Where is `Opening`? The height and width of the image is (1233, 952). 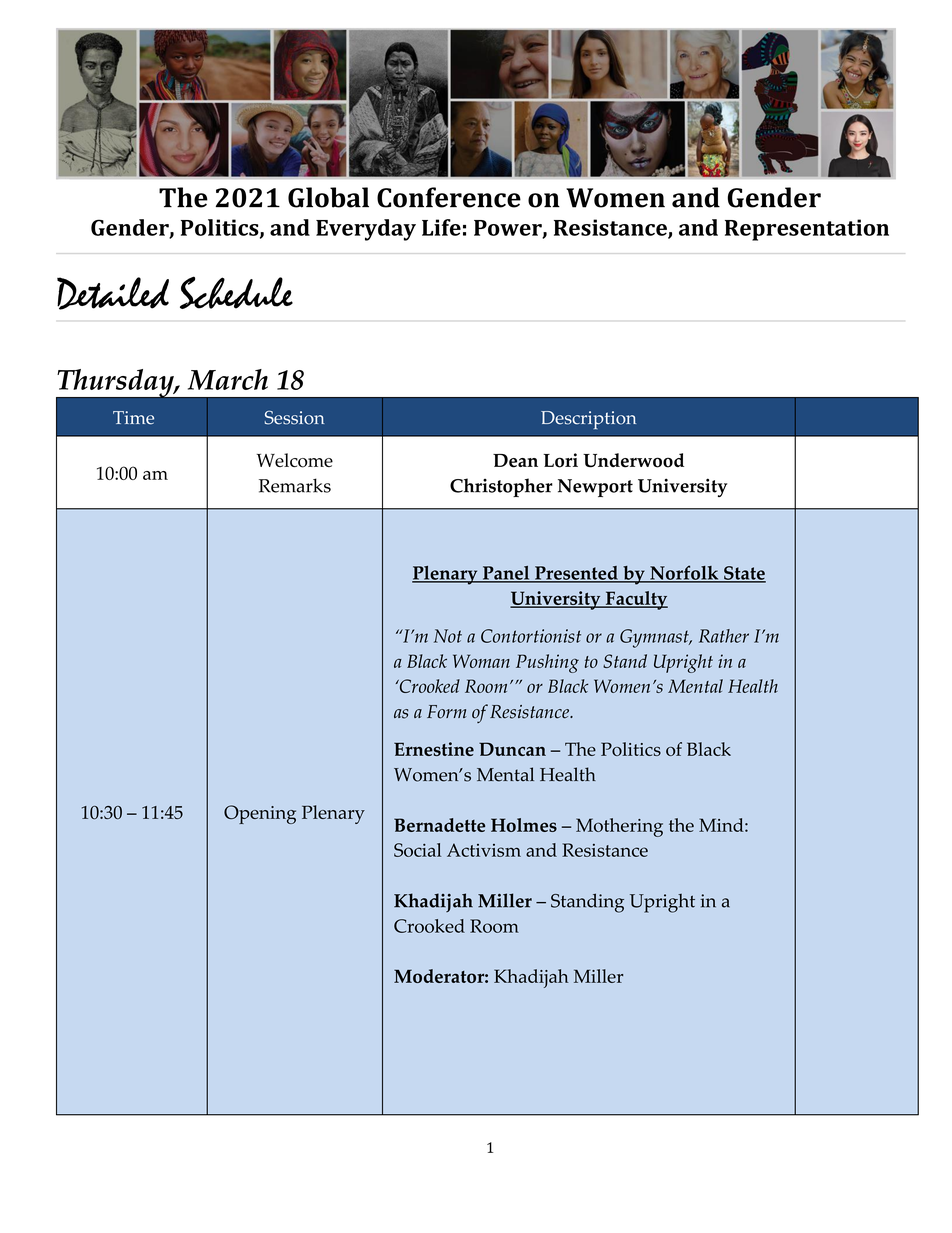
Opening is located at coordinates (260, 814).
